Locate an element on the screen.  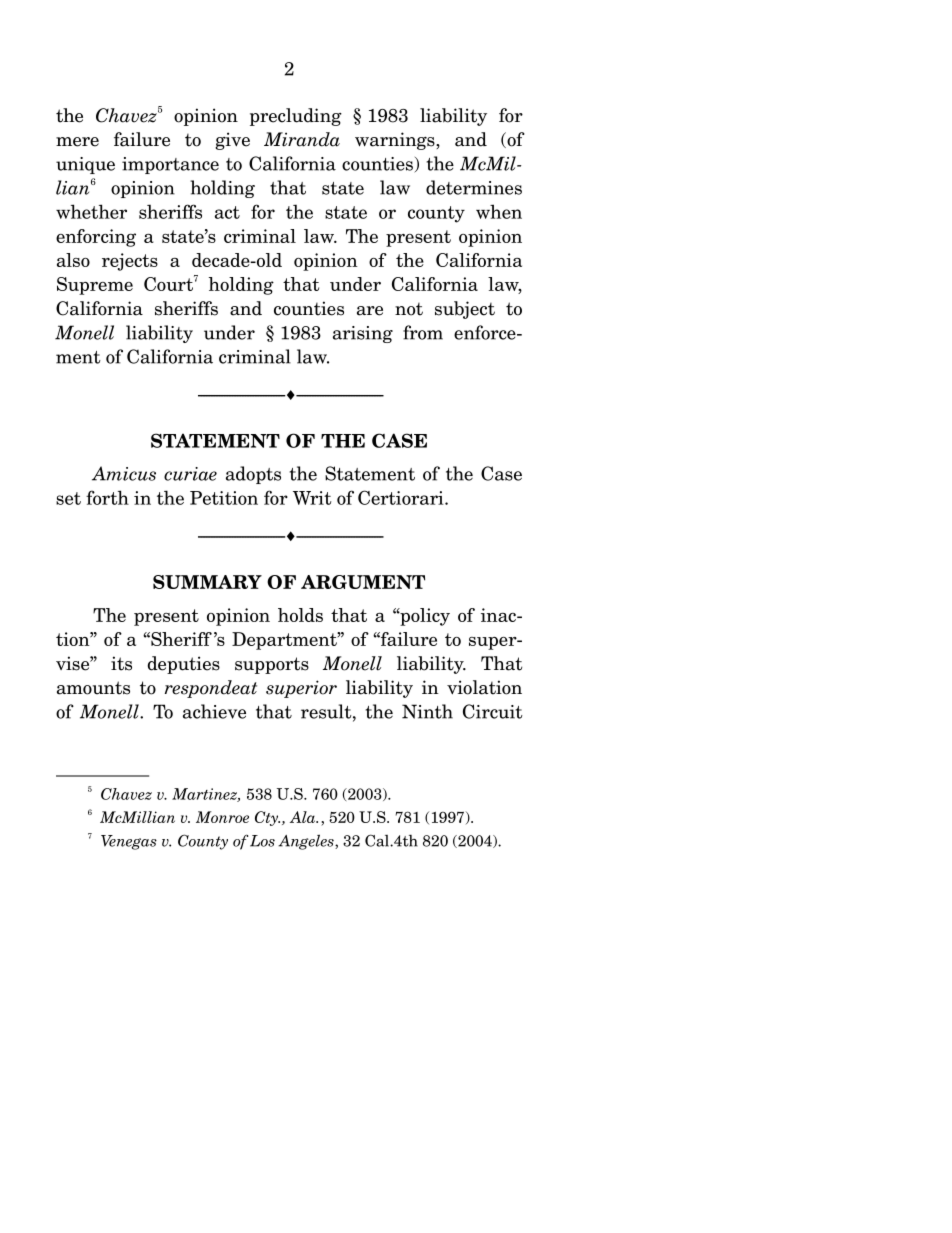
Venegas is located at coordinates (129, 842).
